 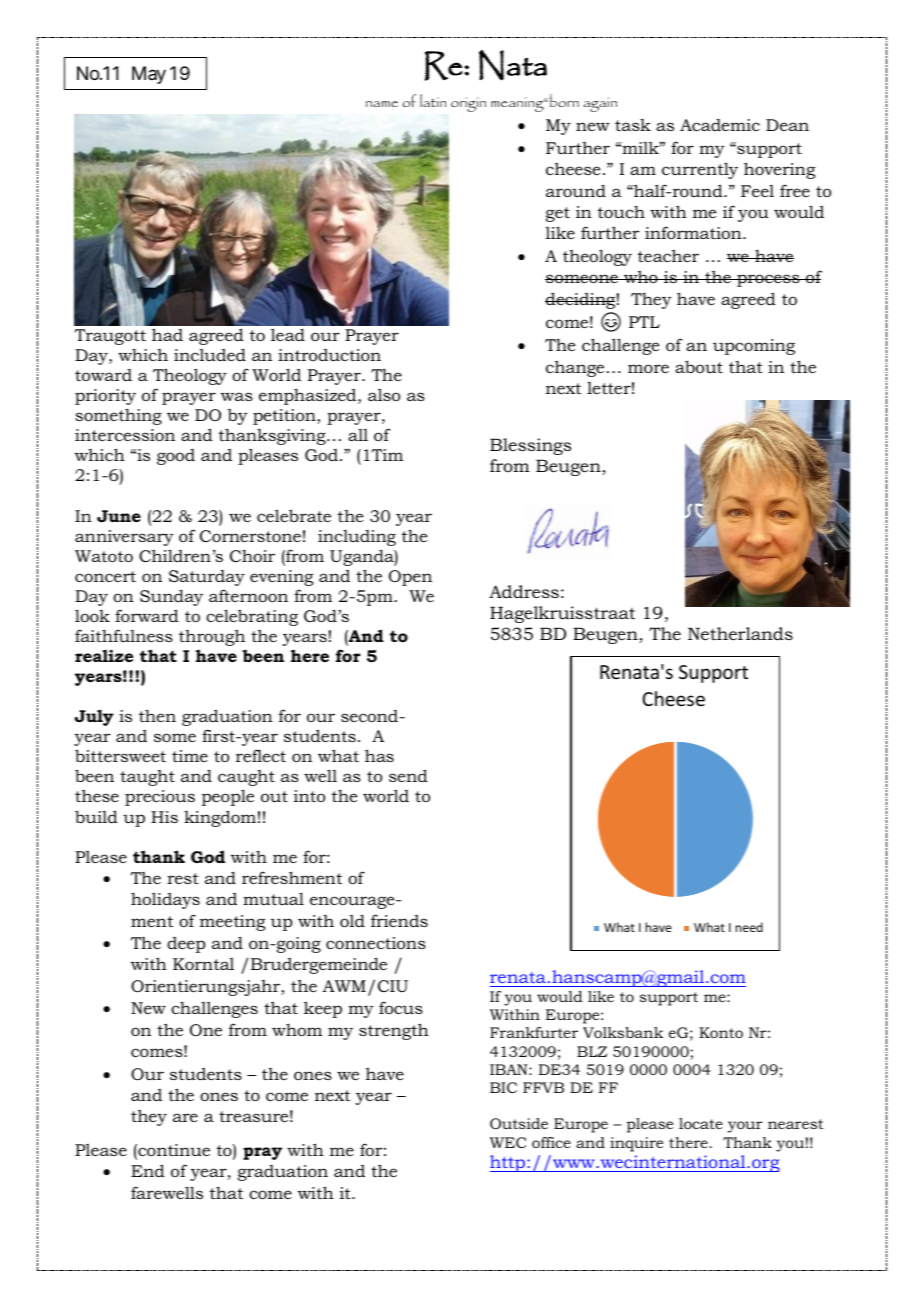 I want to click on Netherlands, so click(x=740, y=633).
